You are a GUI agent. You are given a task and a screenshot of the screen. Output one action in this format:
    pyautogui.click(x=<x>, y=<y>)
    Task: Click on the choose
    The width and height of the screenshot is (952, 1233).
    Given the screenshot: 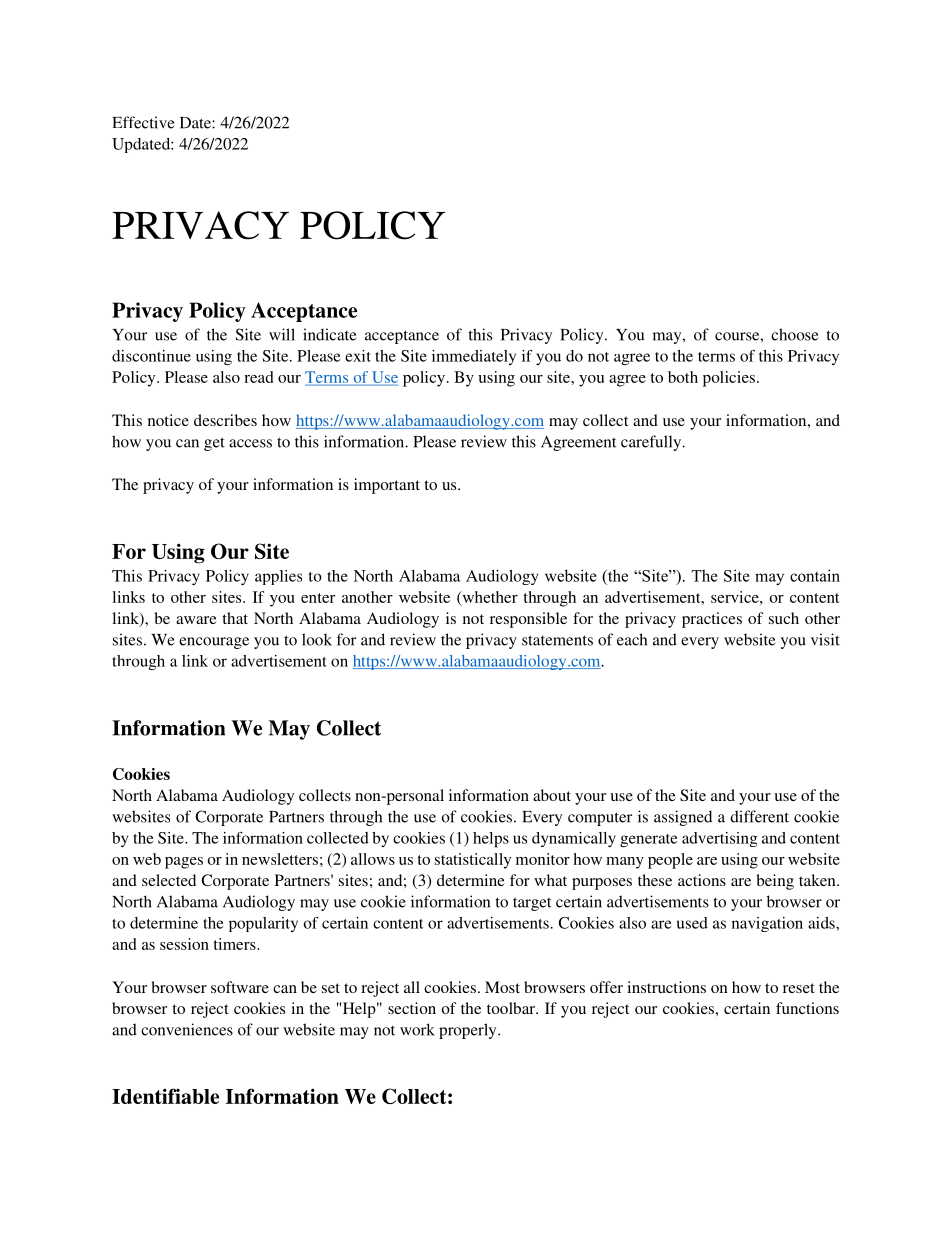 What is the action you would take?
    pyautogui.click(x=794, y=334)
